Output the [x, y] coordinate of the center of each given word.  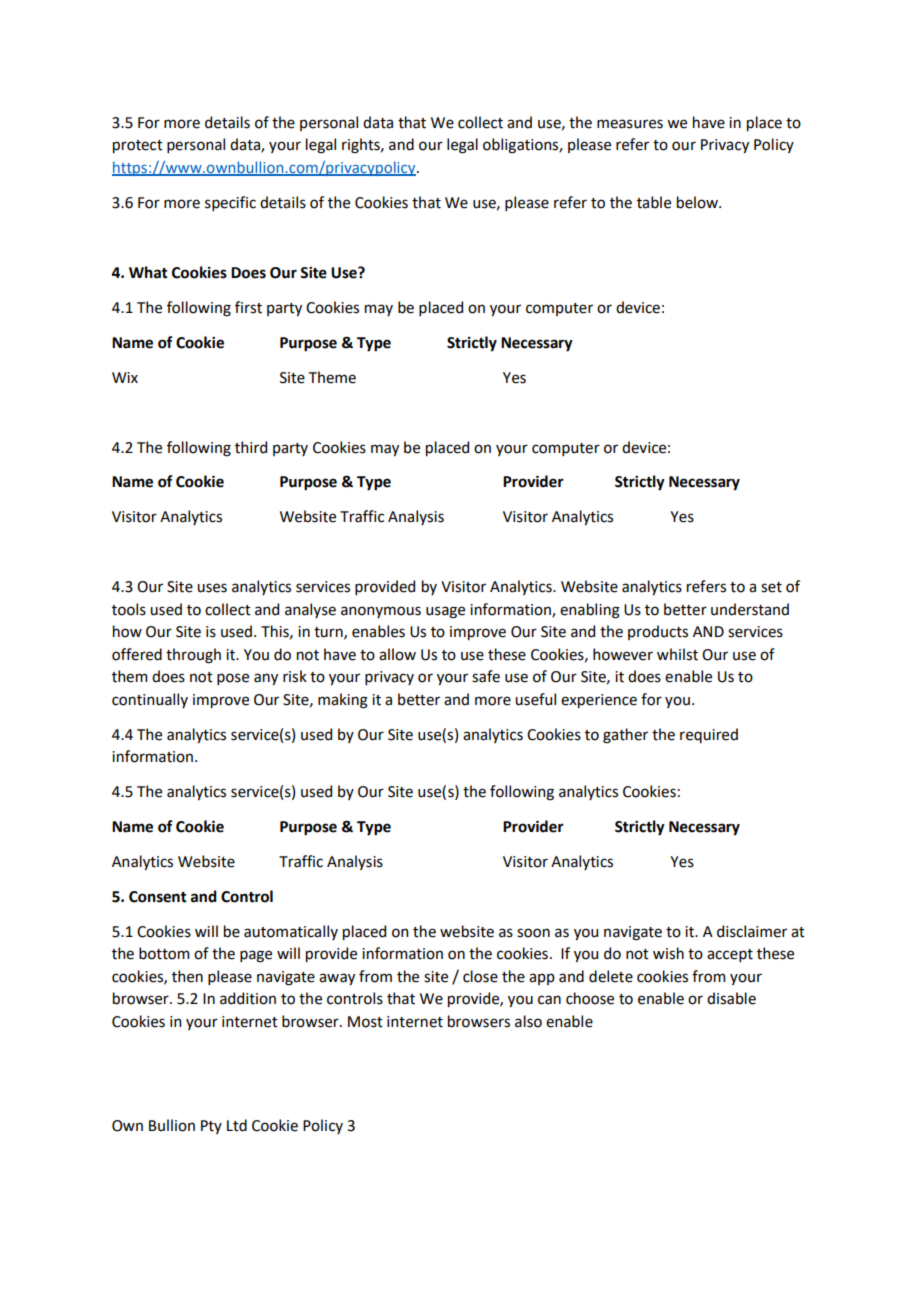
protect [138, 146]
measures [630, 124]
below [698, 202]
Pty [211, 1127]
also [528, 1021]
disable [731, 998]
